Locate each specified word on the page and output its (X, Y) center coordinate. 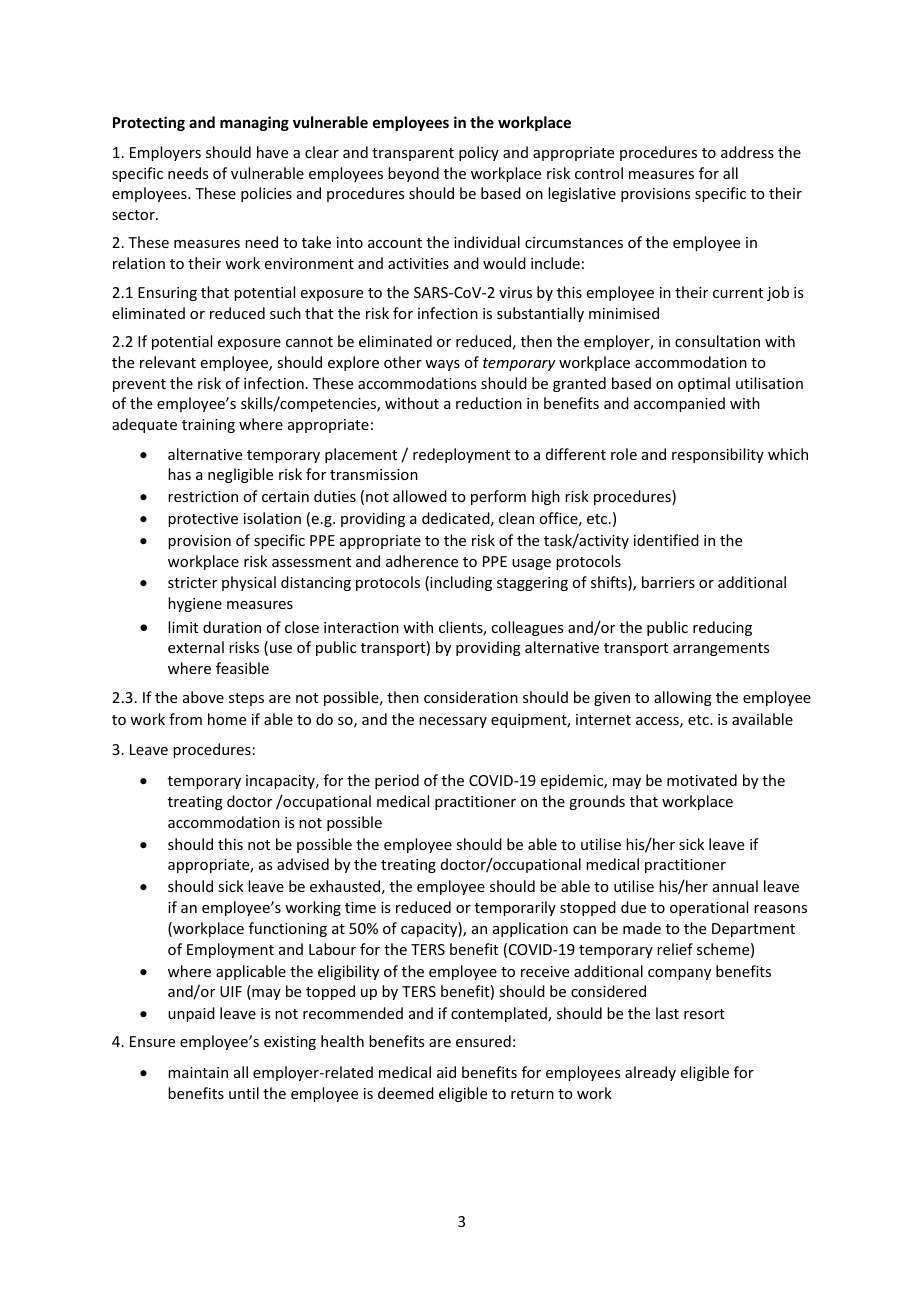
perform (498, 497)
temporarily (515, 908)
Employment (230, 950)
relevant (168, 362)
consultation (717, 341)
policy (479, 153)
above (203, 697)
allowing (683, 698)
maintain (198, 1072)
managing (254, 123)
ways (442, 365)
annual (735, 886)
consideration (471, 697)
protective (203, 520)
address (747, 152)
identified (666, 540)
